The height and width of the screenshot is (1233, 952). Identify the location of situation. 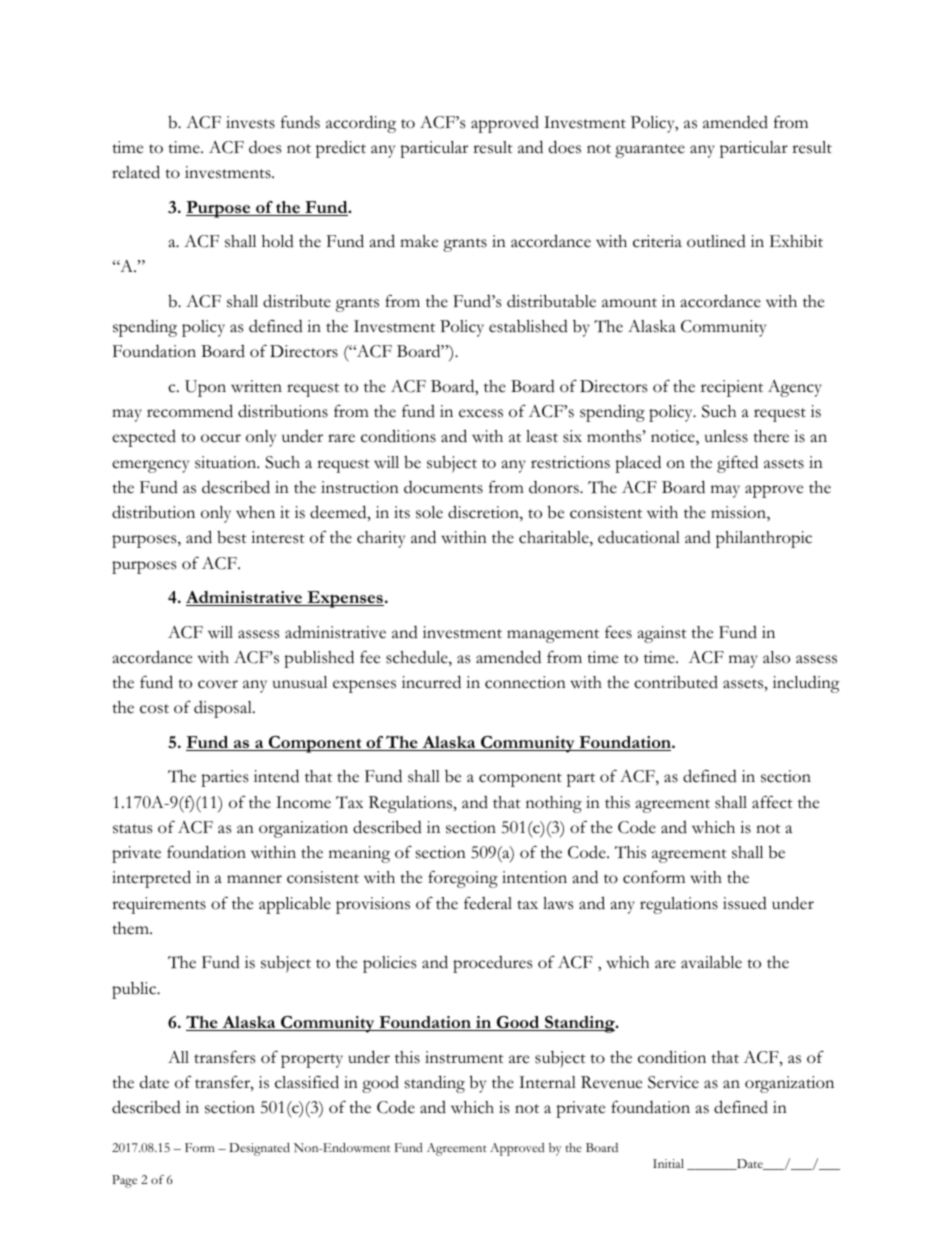
(227, 462).
